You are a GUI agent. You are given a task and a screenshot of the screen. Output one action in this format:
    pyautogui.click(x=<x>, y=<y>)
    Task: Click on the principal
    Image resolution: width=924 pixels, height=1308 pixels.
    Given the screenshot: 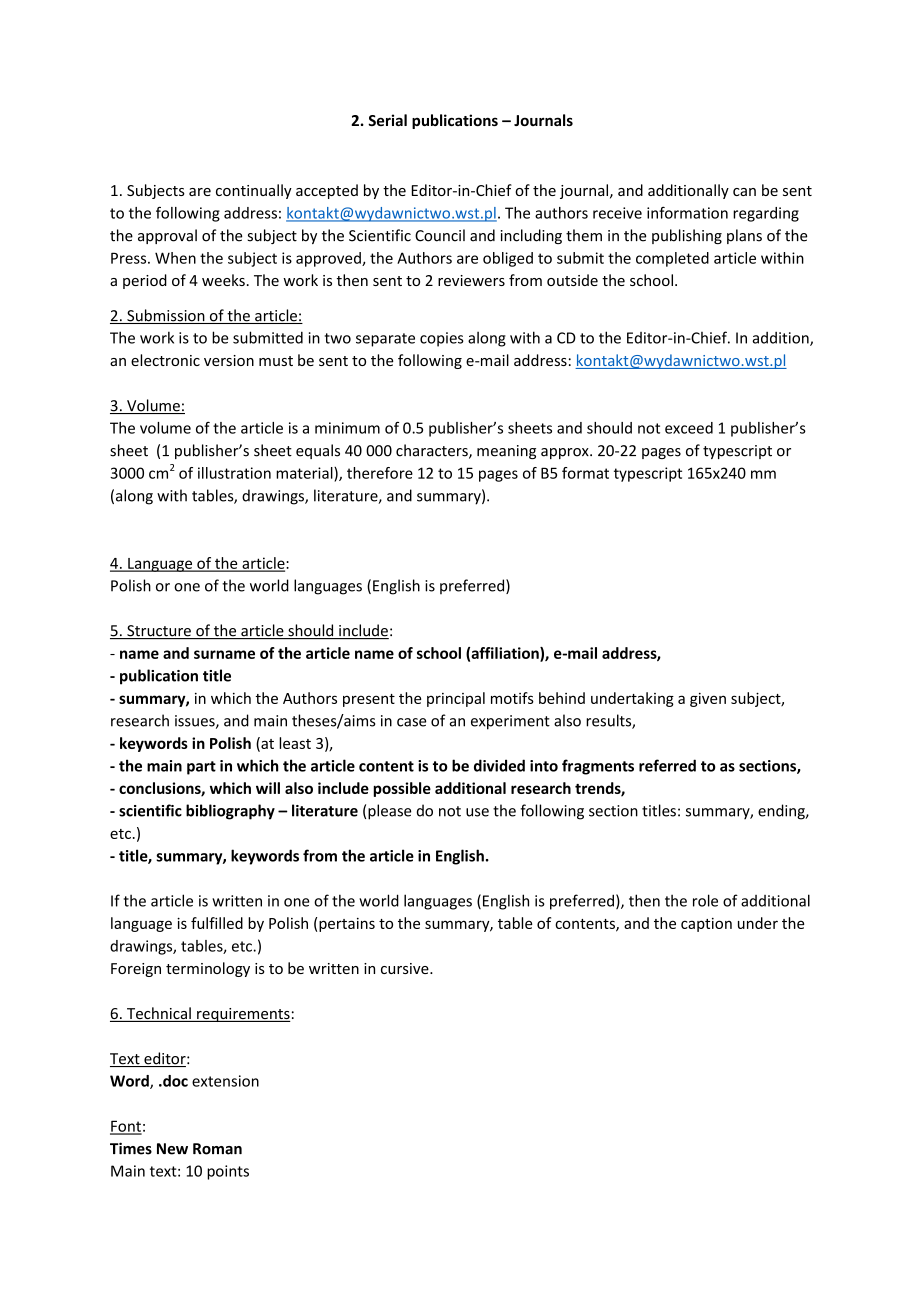 What is the action you would take?
    pyautogui.click(x=456, y=699)
